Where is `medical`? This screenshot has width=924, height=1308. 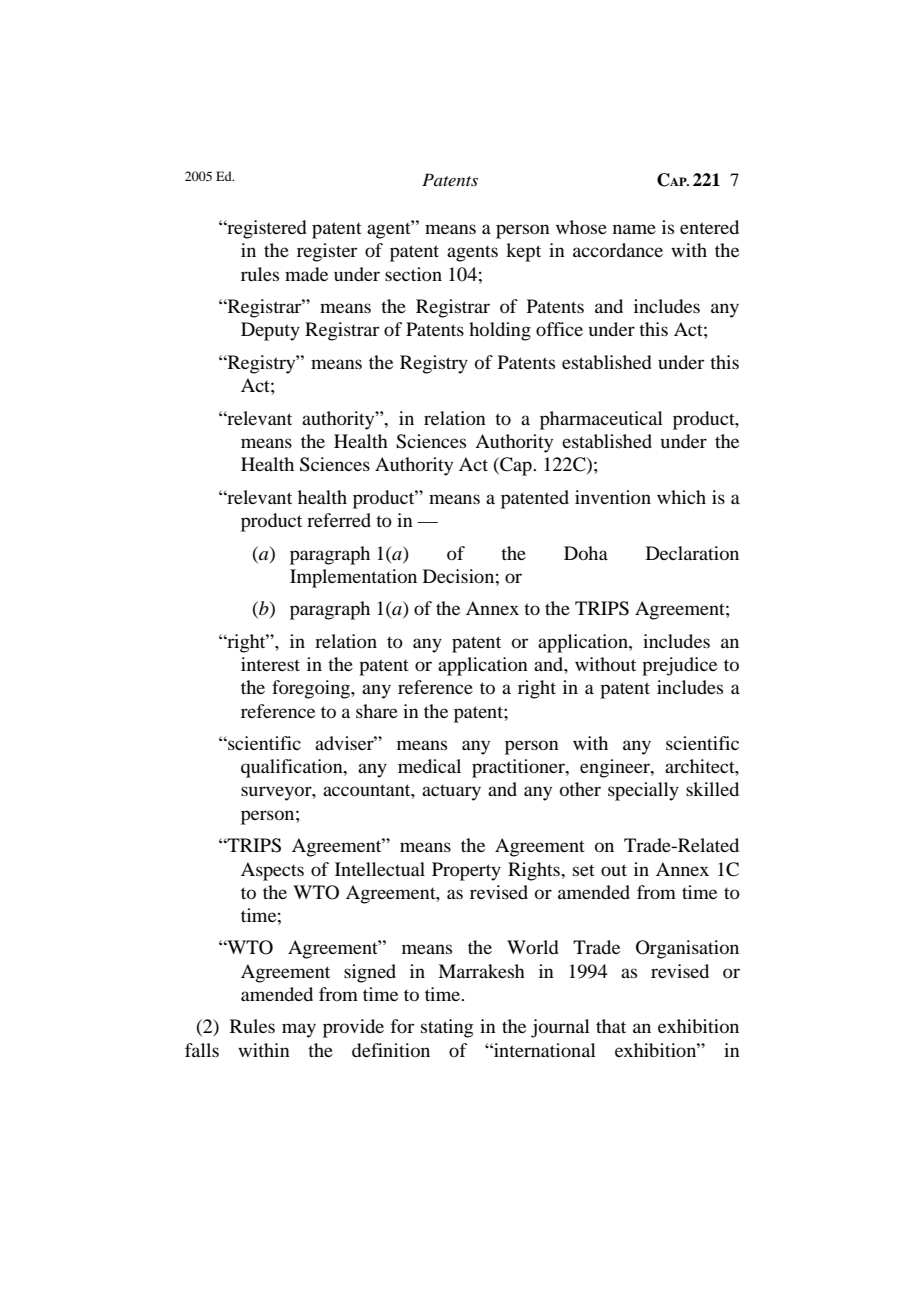
medical is located at coordinates (429, 766).
